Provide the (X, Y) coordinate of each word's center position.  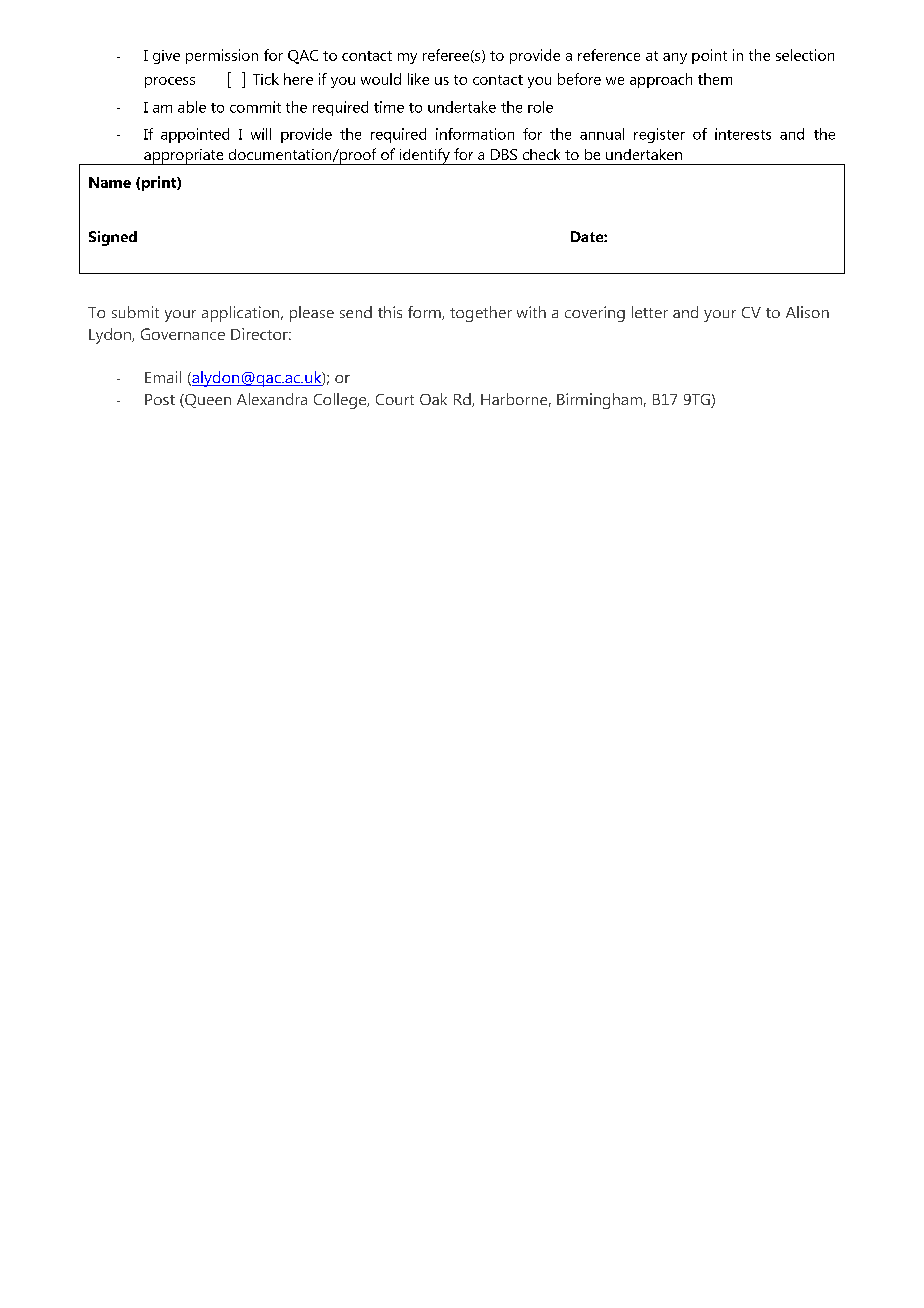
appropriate (184, 157)
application (242, 314)
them (715, 79)
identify (424, 156)
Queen (207, 401)
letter (650, 312)
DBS (504, 154)
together (481, 314)
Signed (113, 238)
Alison (807, 312)
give (166, 57)
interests (743, 134)
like (418, 79)
